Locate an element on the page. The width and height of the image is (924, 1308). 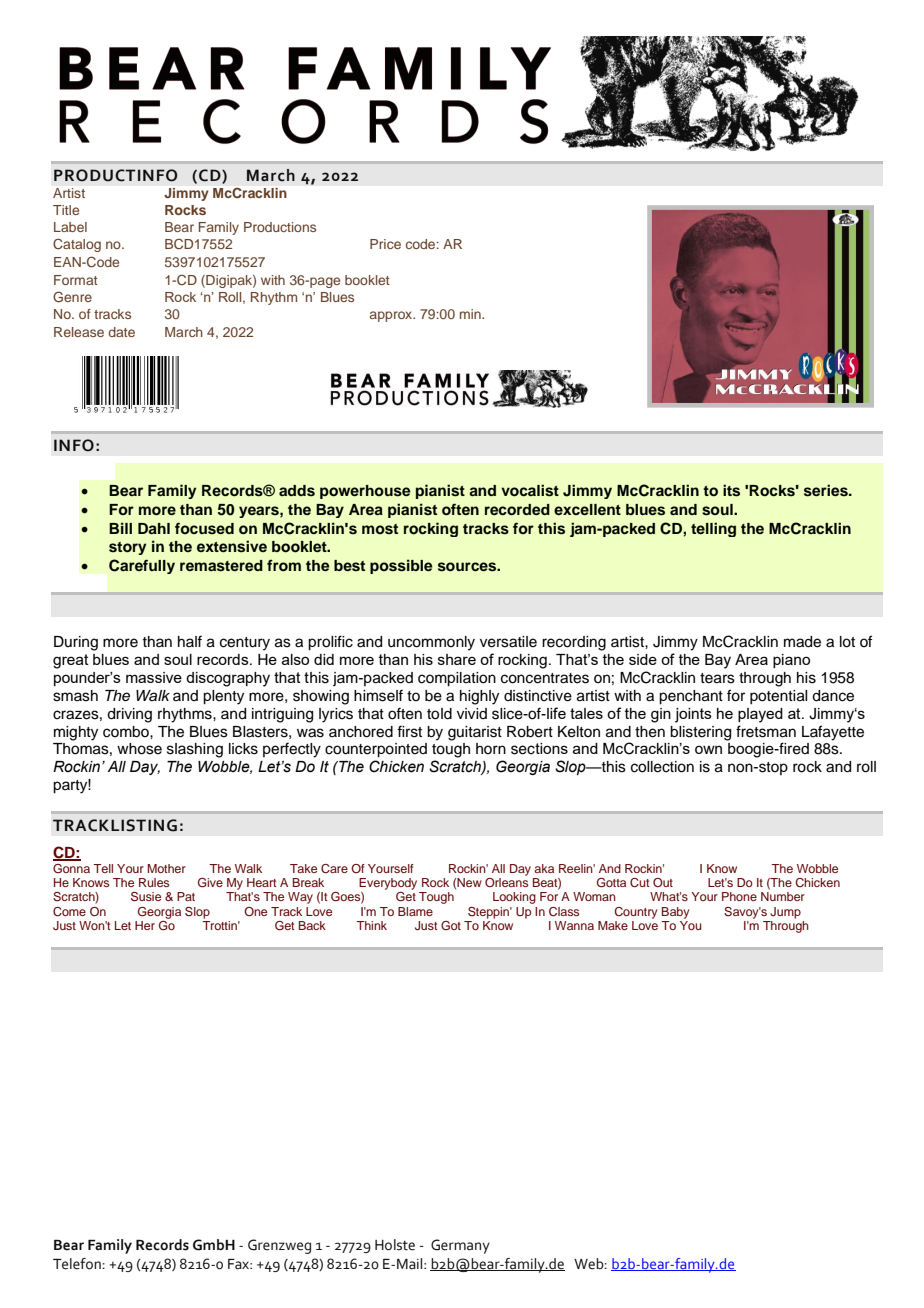
guitarist is located at coordinates (475, 733).
